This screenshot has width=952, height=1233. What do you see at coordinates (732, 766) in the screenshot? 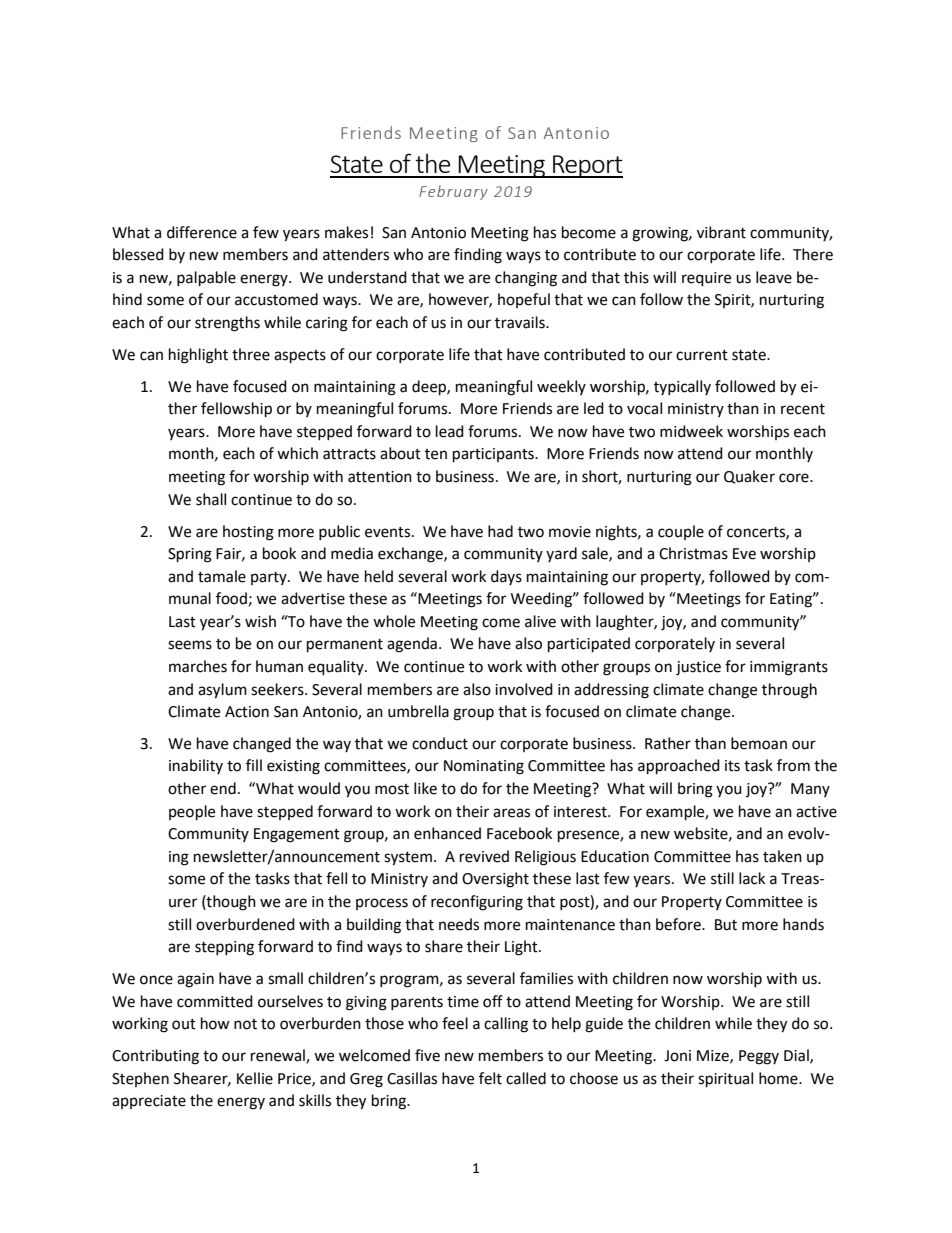
I see `its` at bounding box center [732, 766].
